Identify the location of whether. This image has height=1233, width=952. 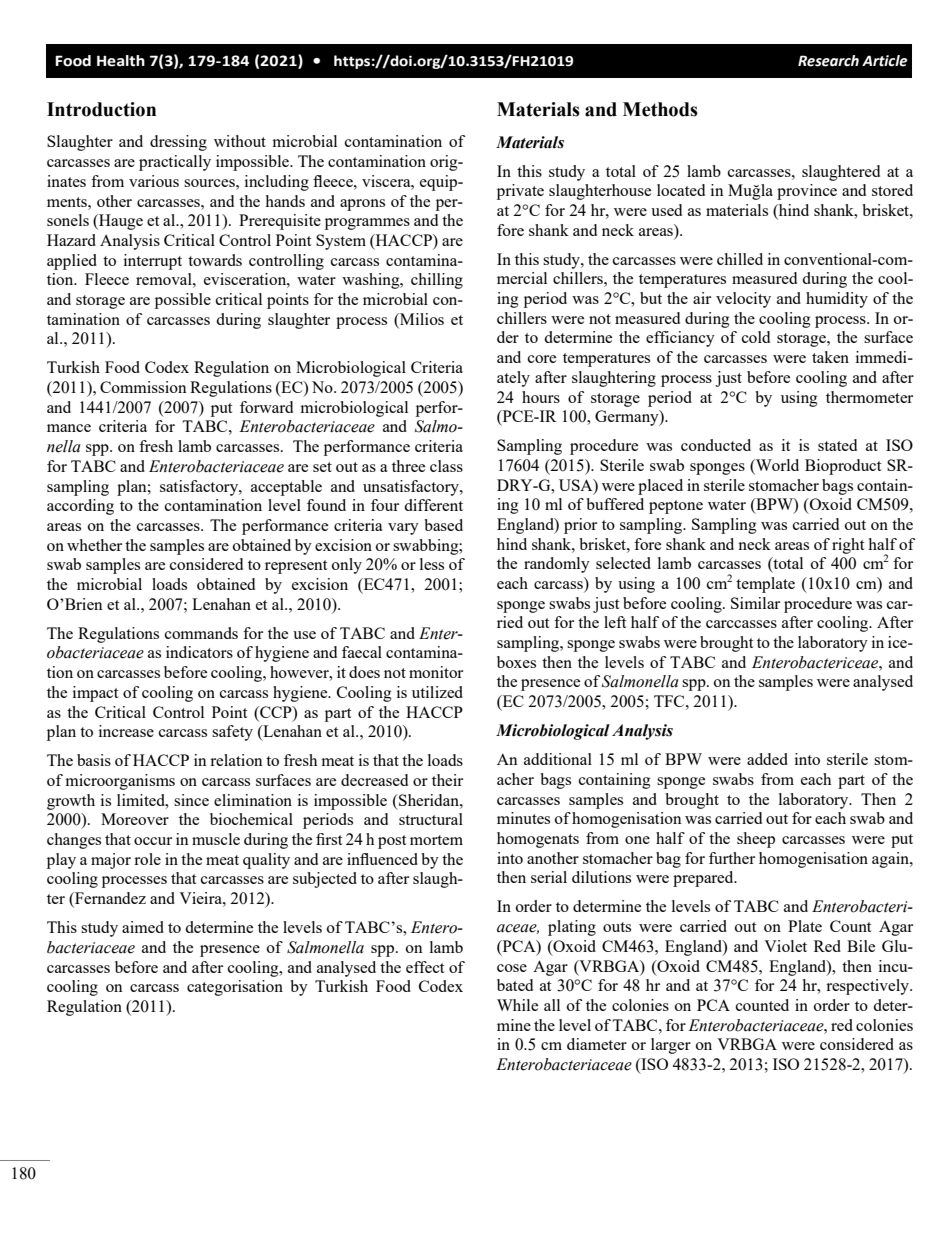
(94, 545).
